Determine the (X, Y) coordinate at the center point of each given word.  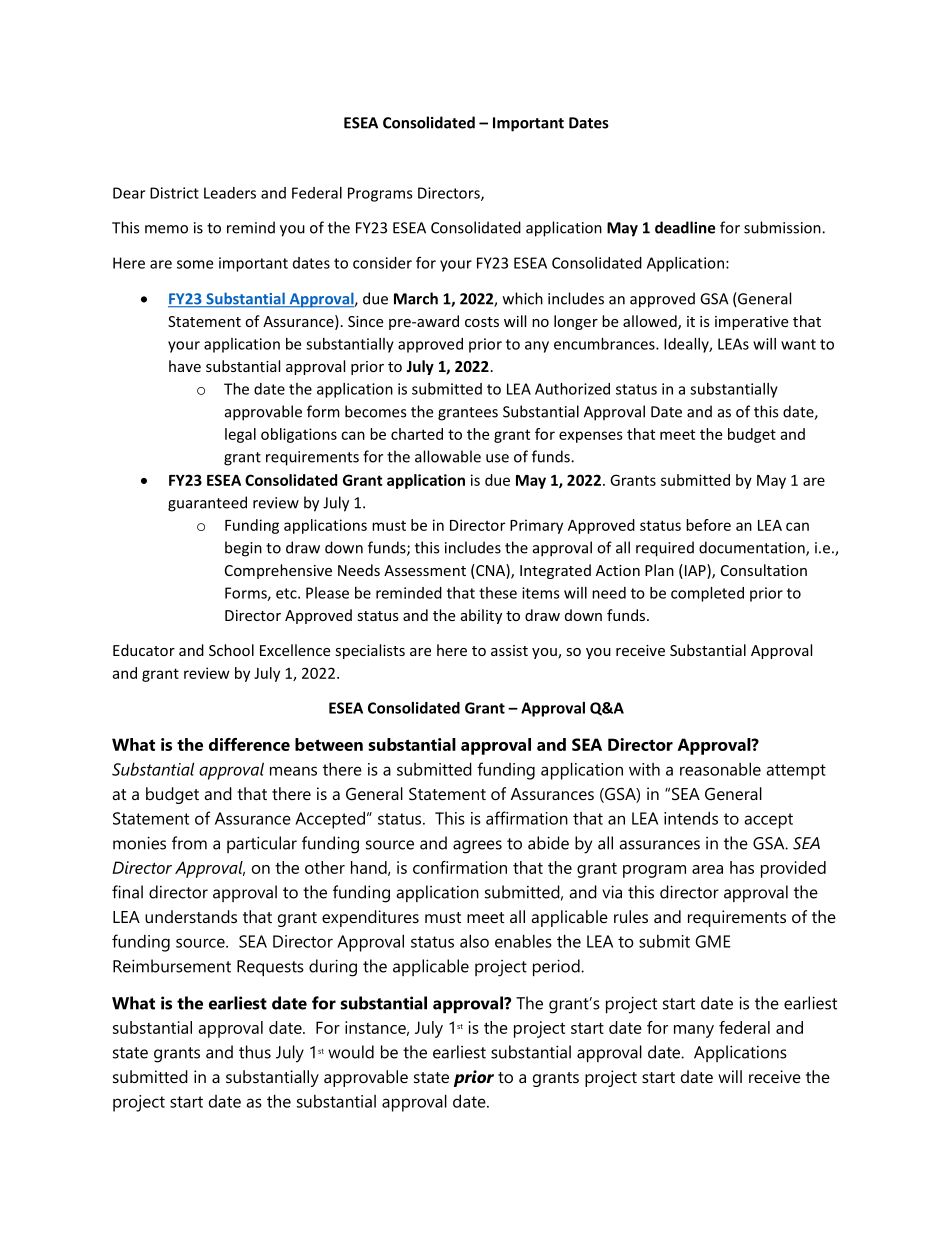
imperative (751, 323)
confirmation (460, 867)
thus (255, 1052)
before (708, 525)
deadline (685, 227)
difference (249, 744)
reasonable (720, 769)
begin (243, 549)
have (185, 366)
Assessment (425, 570)
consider (382, 263)
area (707, 869)
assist (509, 650)
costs (482, 322)
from (189, 843)
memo (166, 229)
